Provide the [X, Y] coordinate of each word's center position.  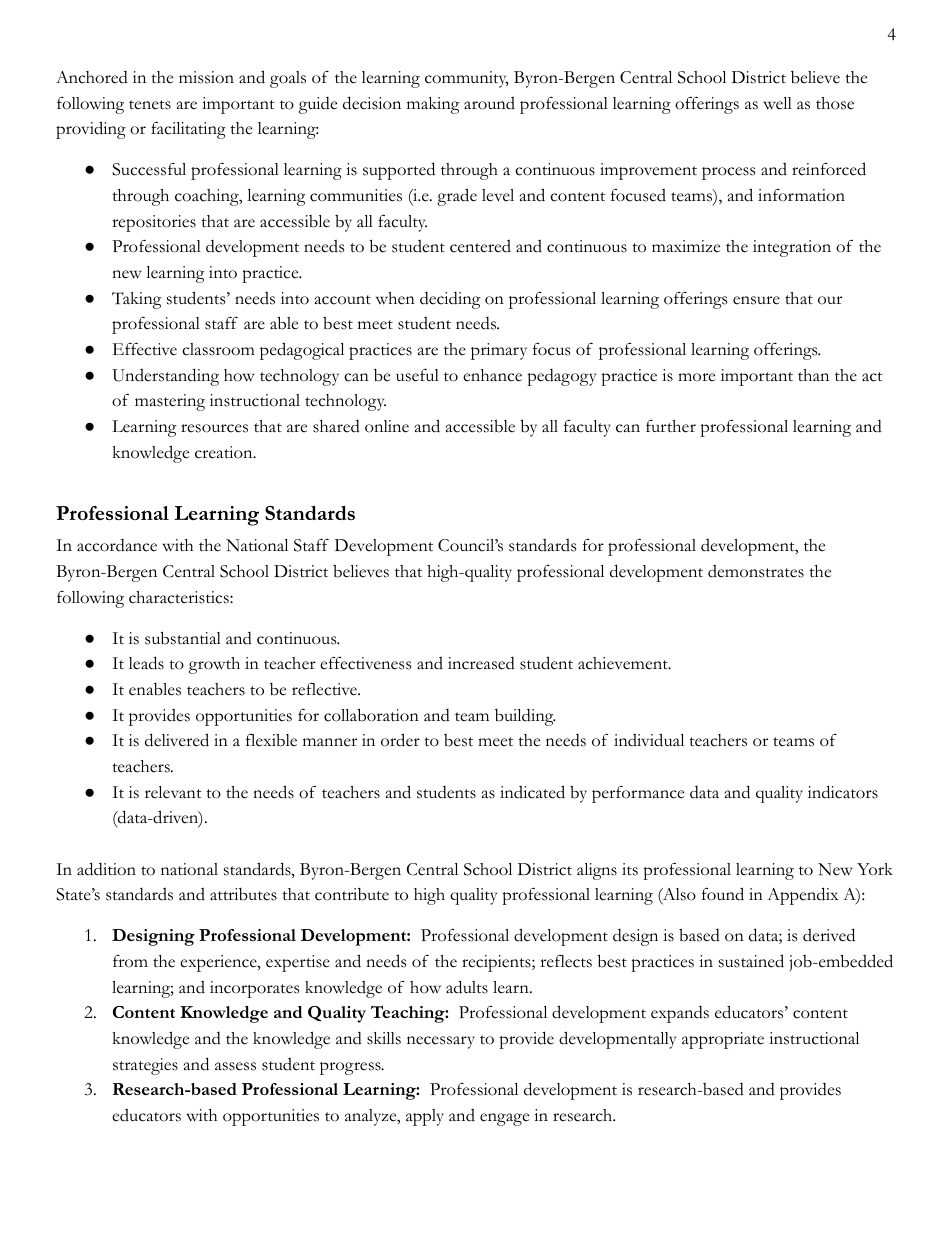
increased [481, 663]
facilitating [188, 130]
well [777, 103]
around [489, 103]
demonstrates [756, 571]
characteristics [180, 597]
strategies [145, 1066]
